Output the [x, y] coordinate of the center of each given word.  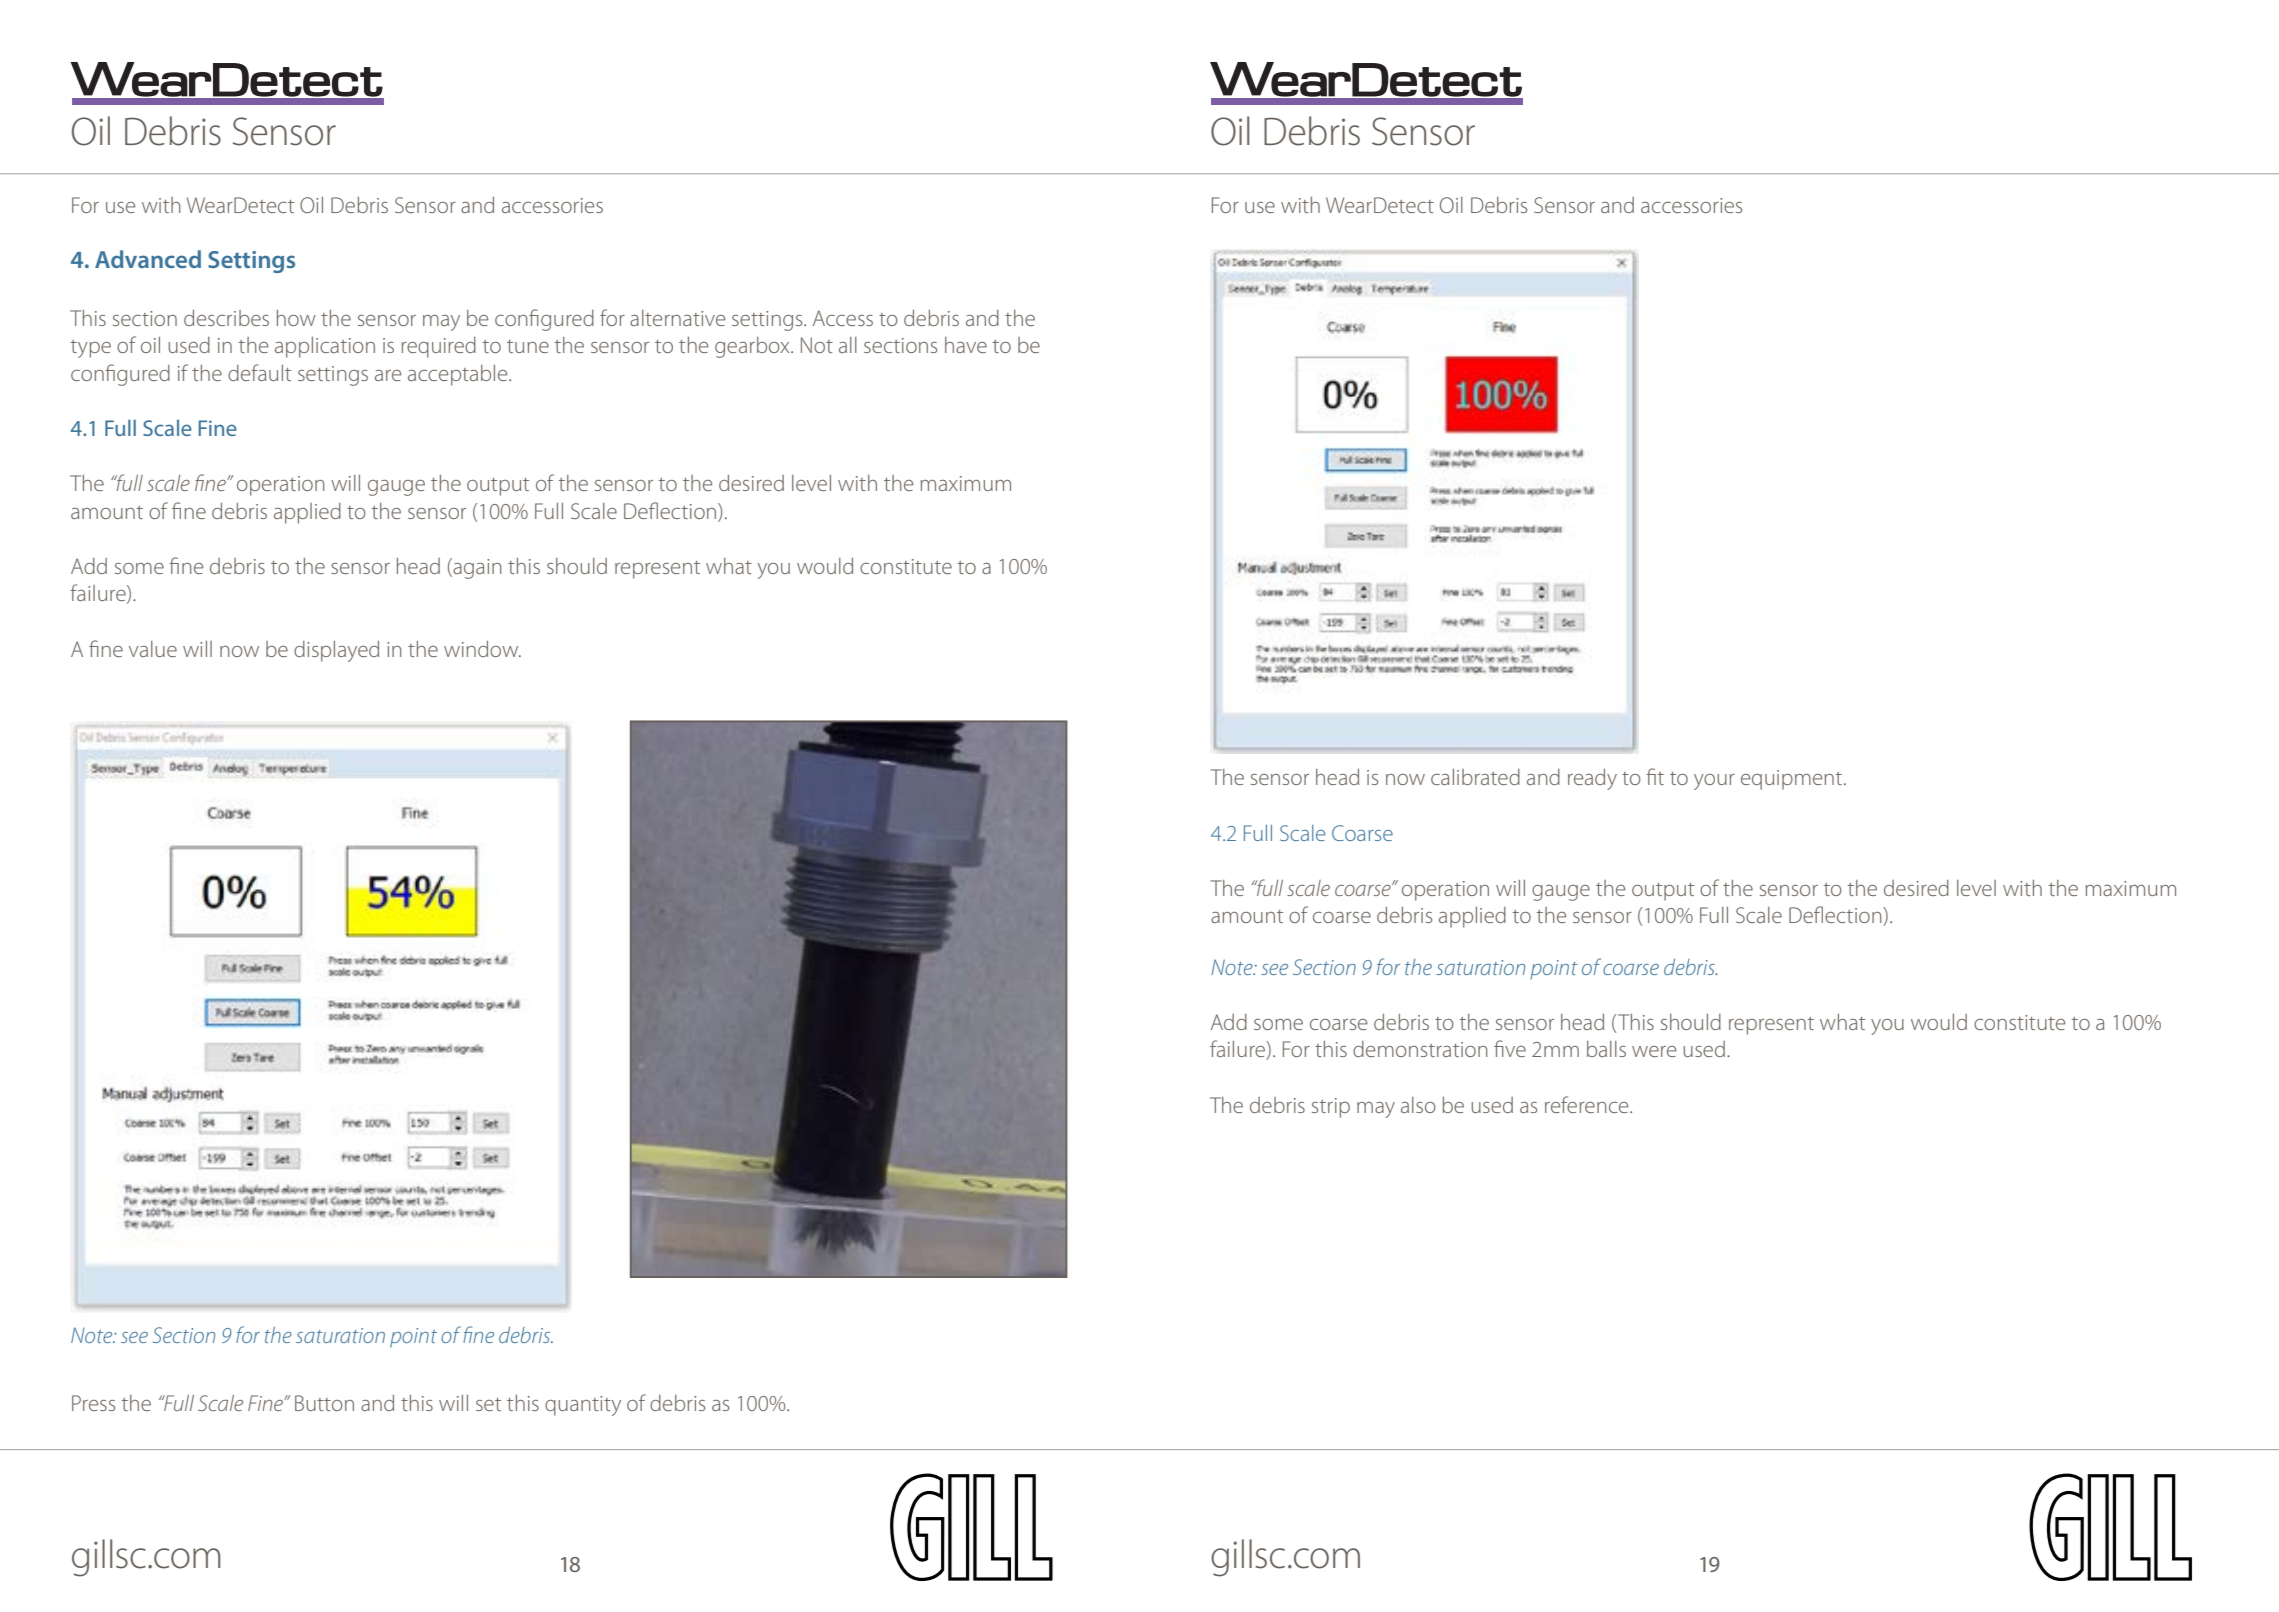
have [966, 345]
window [482, 649]
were [1654, 1051]
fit [1655, 776]
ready [1592, 779]
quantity [583, 1406]
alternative [677, 318]
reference [1588, 1104]
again [476, 568]
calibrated [1475, 777]
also [1418, 1105]
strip [1331, 1108]
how [296, 318]
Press [93, 1403]
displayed [336, 651]
